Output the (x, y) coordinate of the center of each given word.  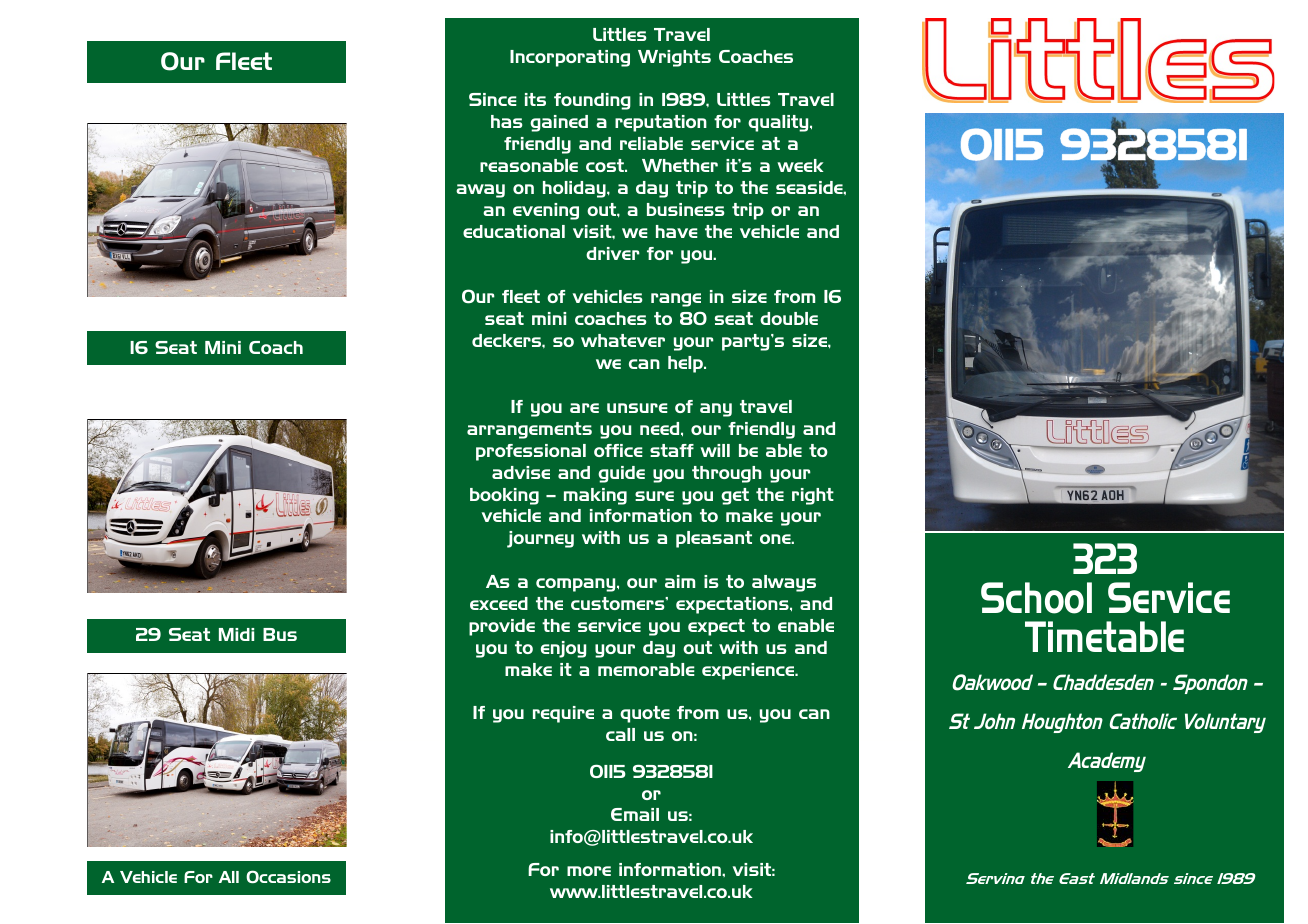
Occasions (288, 876)
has (506, 121)
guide (621, 474)
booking (504, 496)
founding (592, 101)
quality (779, 123)
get (735, 496)
